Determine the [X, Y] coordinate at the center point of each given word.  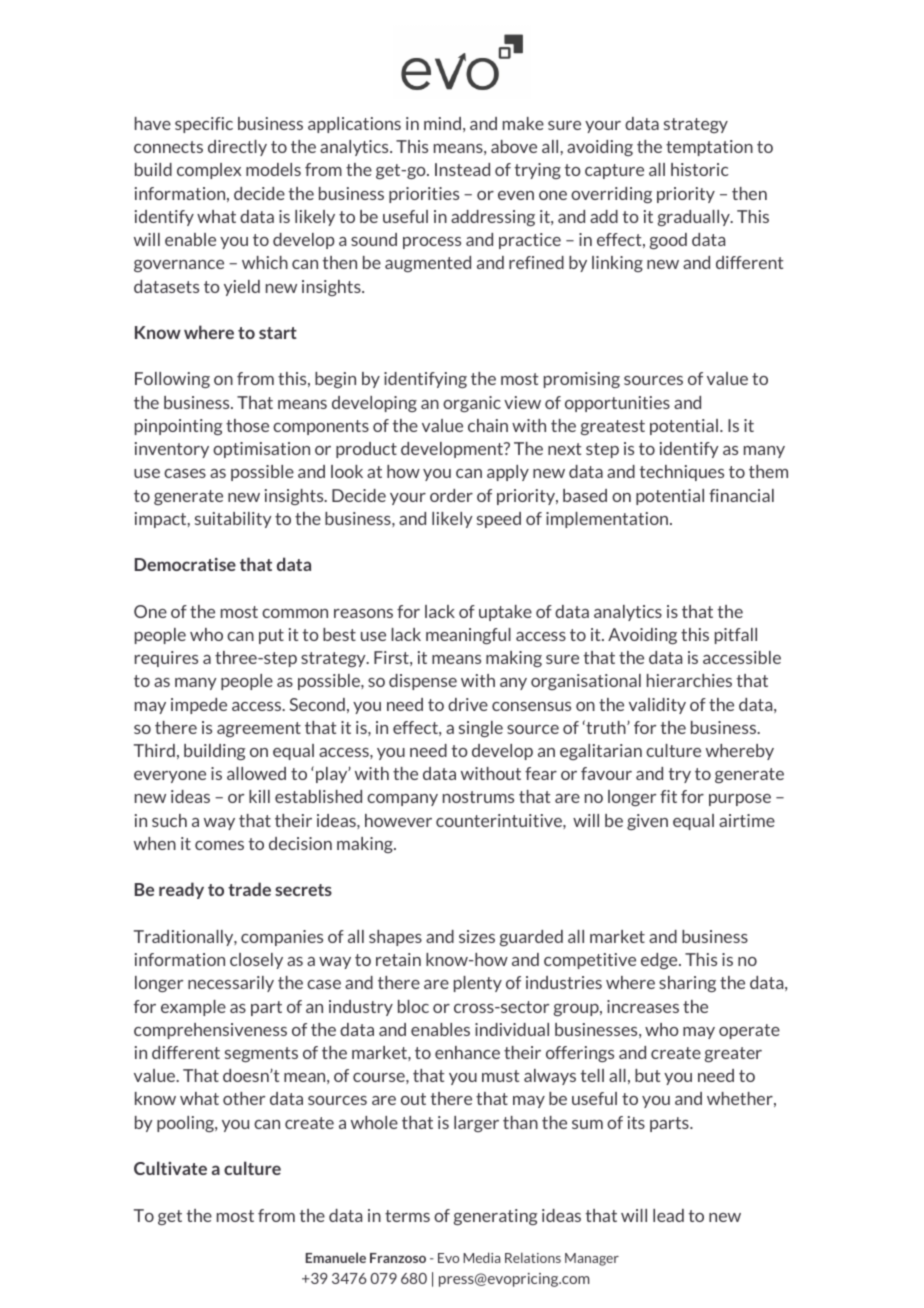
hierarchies [689, 680]
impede [199, 706]
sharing [687, 984]
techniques [681, 473]
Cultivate [170, 1168]
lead [668, 1215]
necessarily [231, 984]
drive [468, 704]
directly [237, 148]
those [247, 425]
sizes [477, 936]
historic [700, 169]
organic [472, 404]
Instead [462, 169]
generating [496, 1217]
